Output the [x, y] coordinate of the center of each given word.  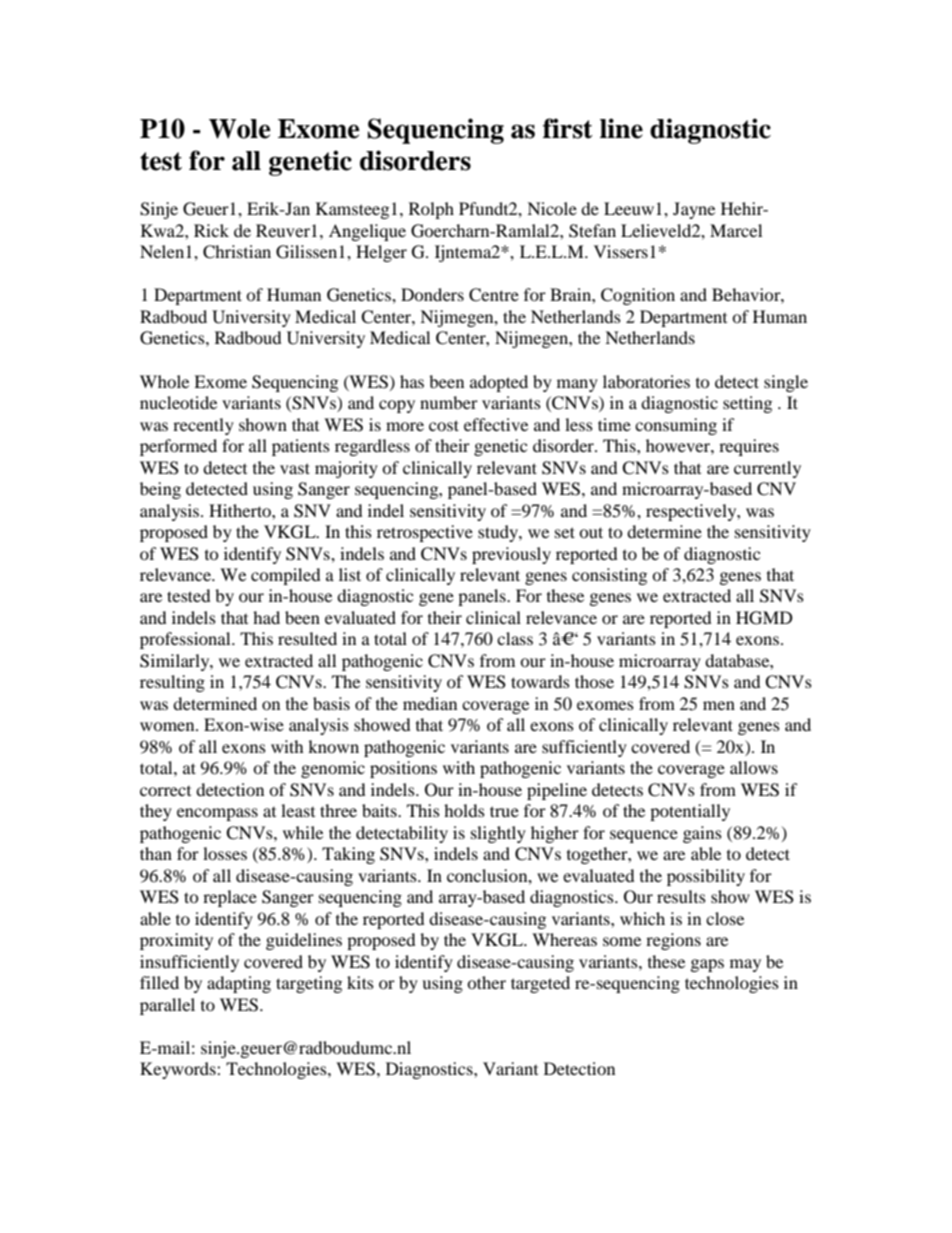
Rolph [431, 210]
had [266, 617]
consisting [609, 576]
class [515, 638]
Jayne [694, 210]
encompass [217, 814]
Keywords [179, 1070]
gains [702, 834]
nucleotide [178, 402]
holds [464, 810]
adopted [499, 383]
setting [747, 404]
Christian [237, 252]
